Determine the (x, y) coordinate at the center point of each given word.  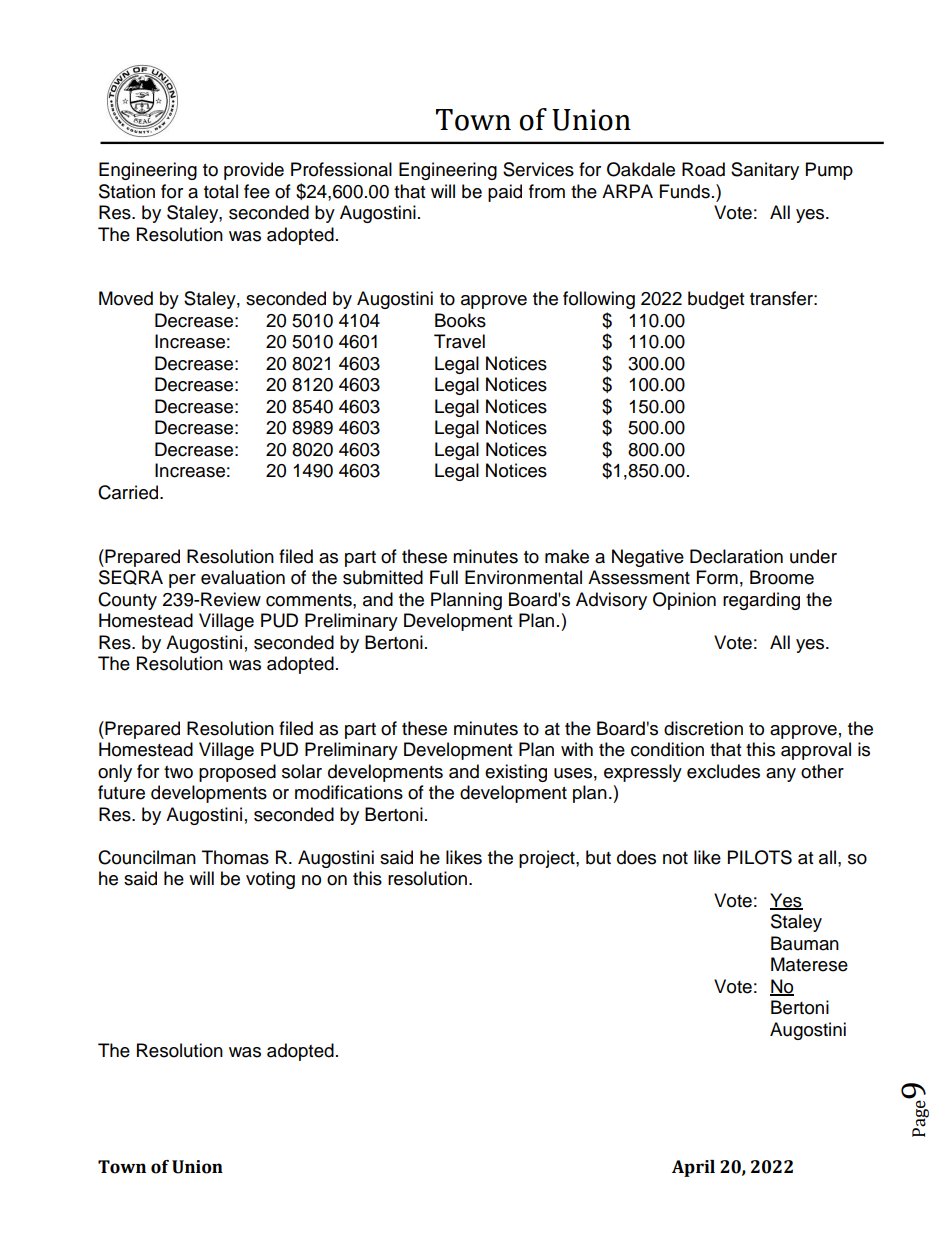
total (221, 191)
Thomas (235, 857)
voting (270, 880)
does (636, 857)
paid (505, 193)
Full (444, 577)
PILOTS (760, 857)
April (693, 1168)
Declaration (736, 556)
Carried (129, 492)
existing (516, 773)
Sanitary (765, 171)
